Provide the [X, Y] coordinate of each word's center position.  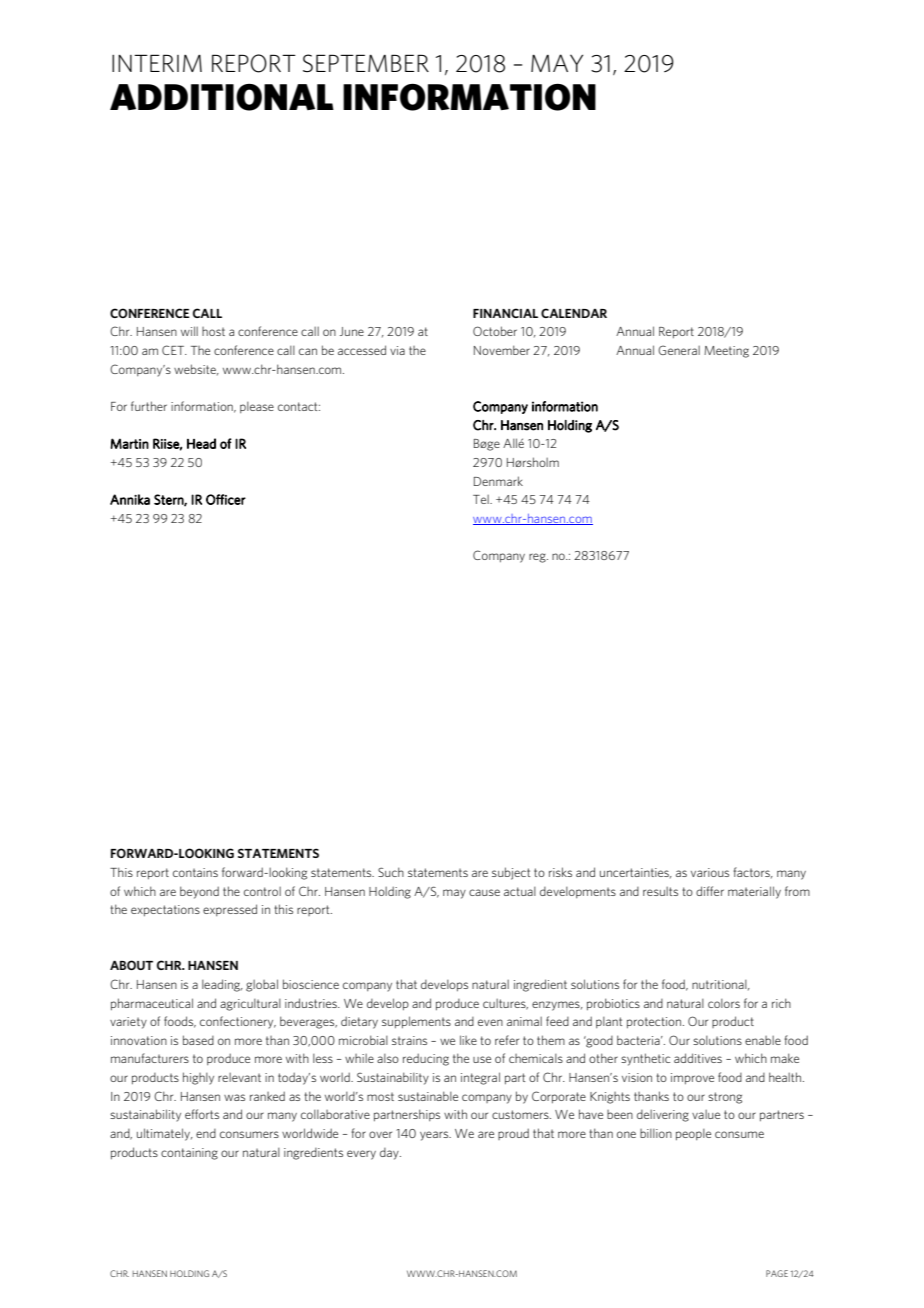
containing [189, 1154]
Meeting [726, 352]
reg [538, 558]
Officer [226, 499]
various [710, 872]
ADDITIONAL [222, 97]
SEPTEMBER [366, 63]
